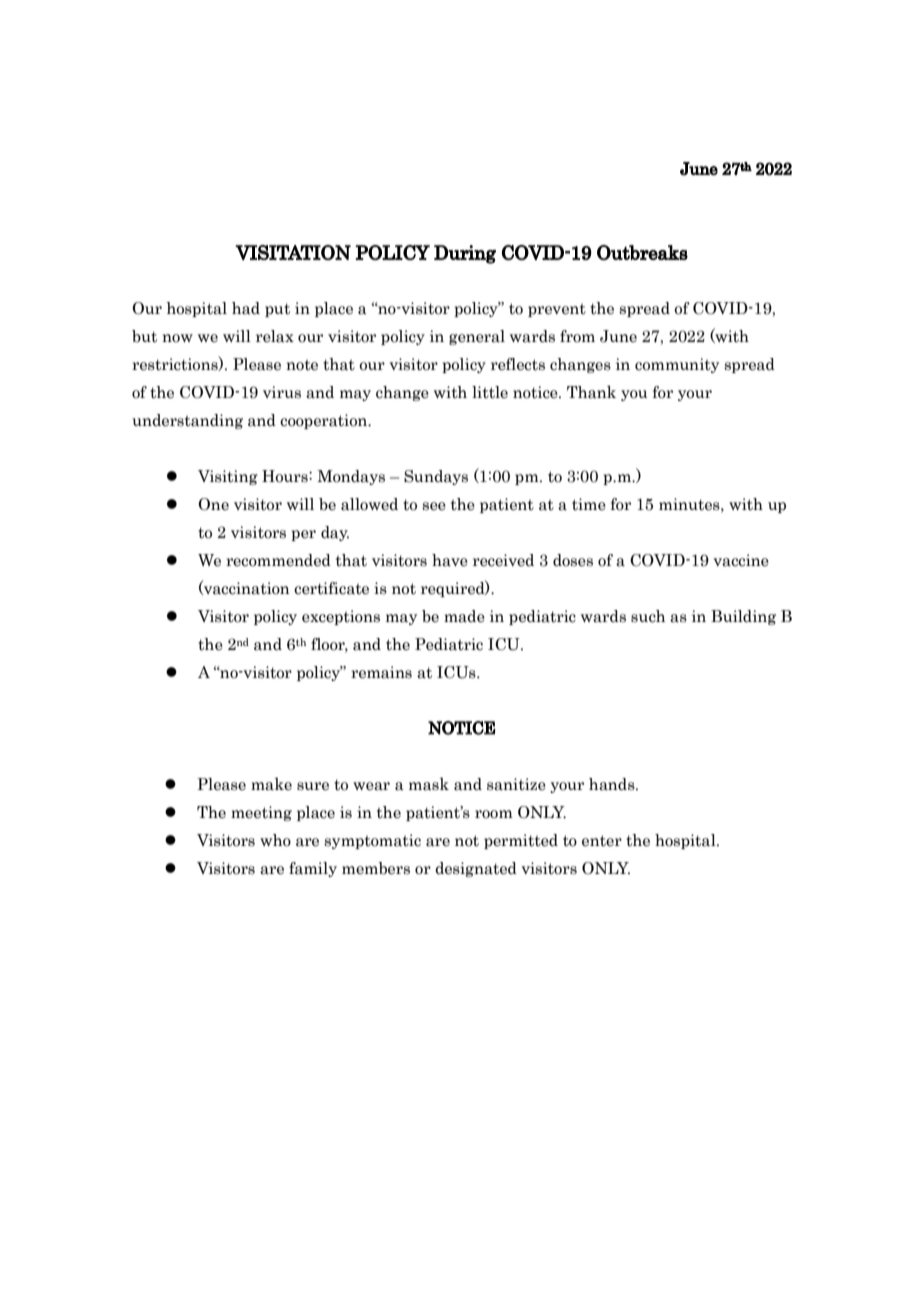 The height and width of the page is (1308, 924). I want to click on had, so click(246, 308).
